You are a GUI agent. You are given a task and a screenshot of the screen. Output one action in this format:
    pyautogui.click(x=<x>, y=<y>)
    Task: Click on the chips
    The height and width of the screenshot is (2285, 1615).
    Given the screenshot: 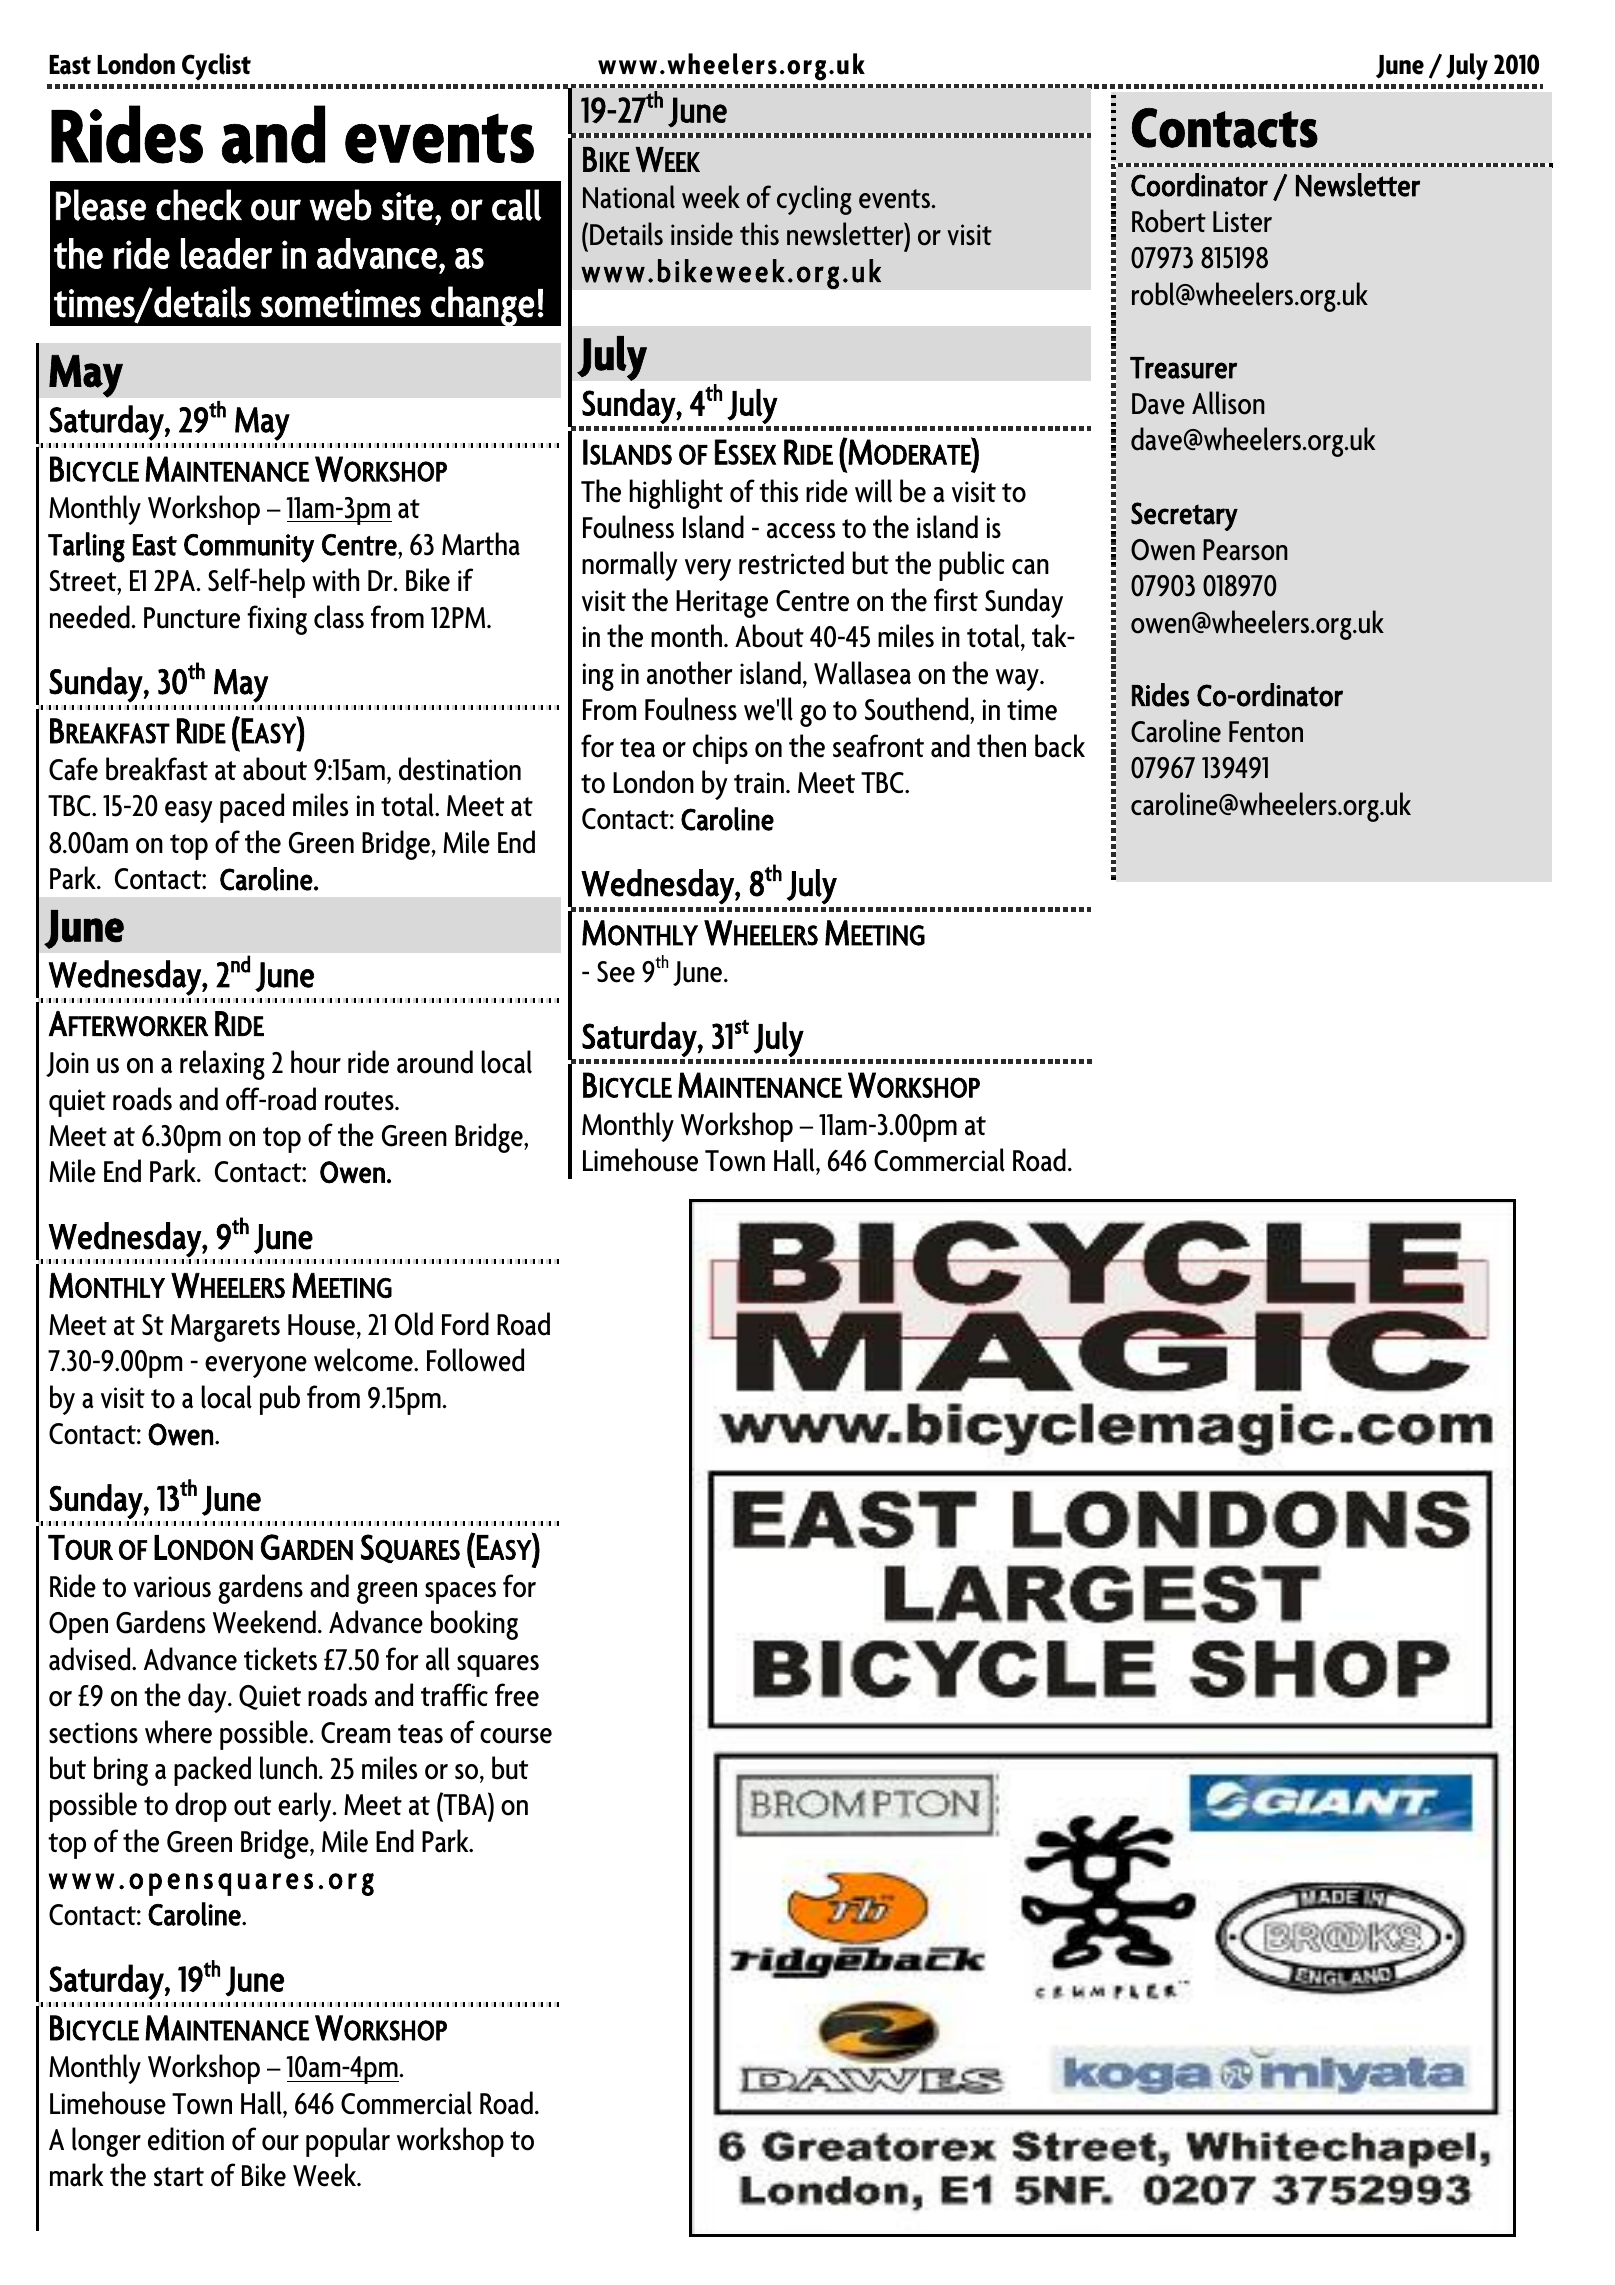 What is the action you would take?
    pyautogui.click(x=720, y=749)
